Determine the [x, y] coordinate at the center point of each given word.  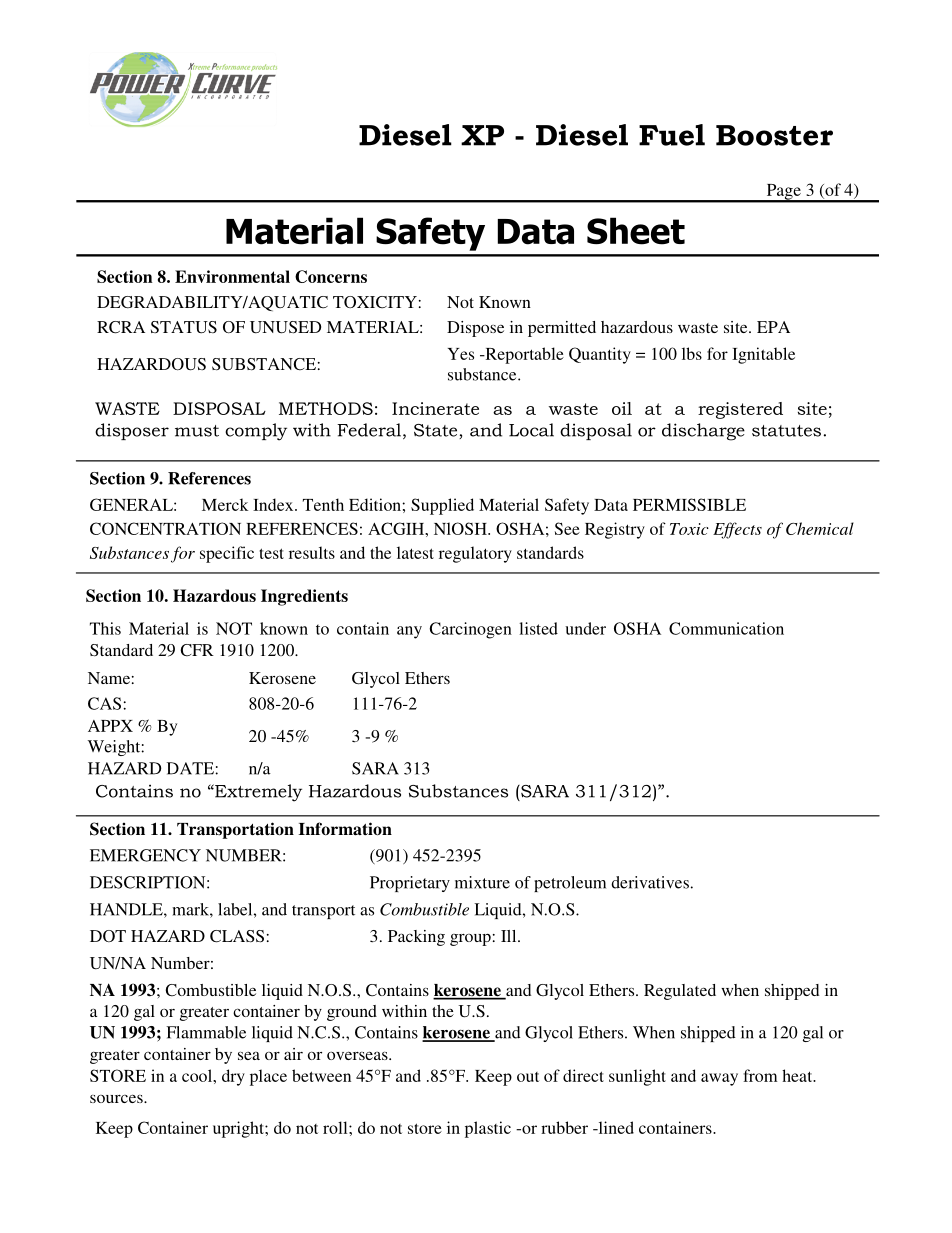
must [197, 431]
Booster [774, 135]
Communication [726, 628]
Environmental [232, 276]
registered [740, 410]
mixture [482, 882]
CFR [197, 650]
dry [233, 1077]
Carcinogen [470, 630]
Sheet [636, 231]
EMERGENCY [145, 855]
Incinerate [435, 408]
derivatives [650, 882]
